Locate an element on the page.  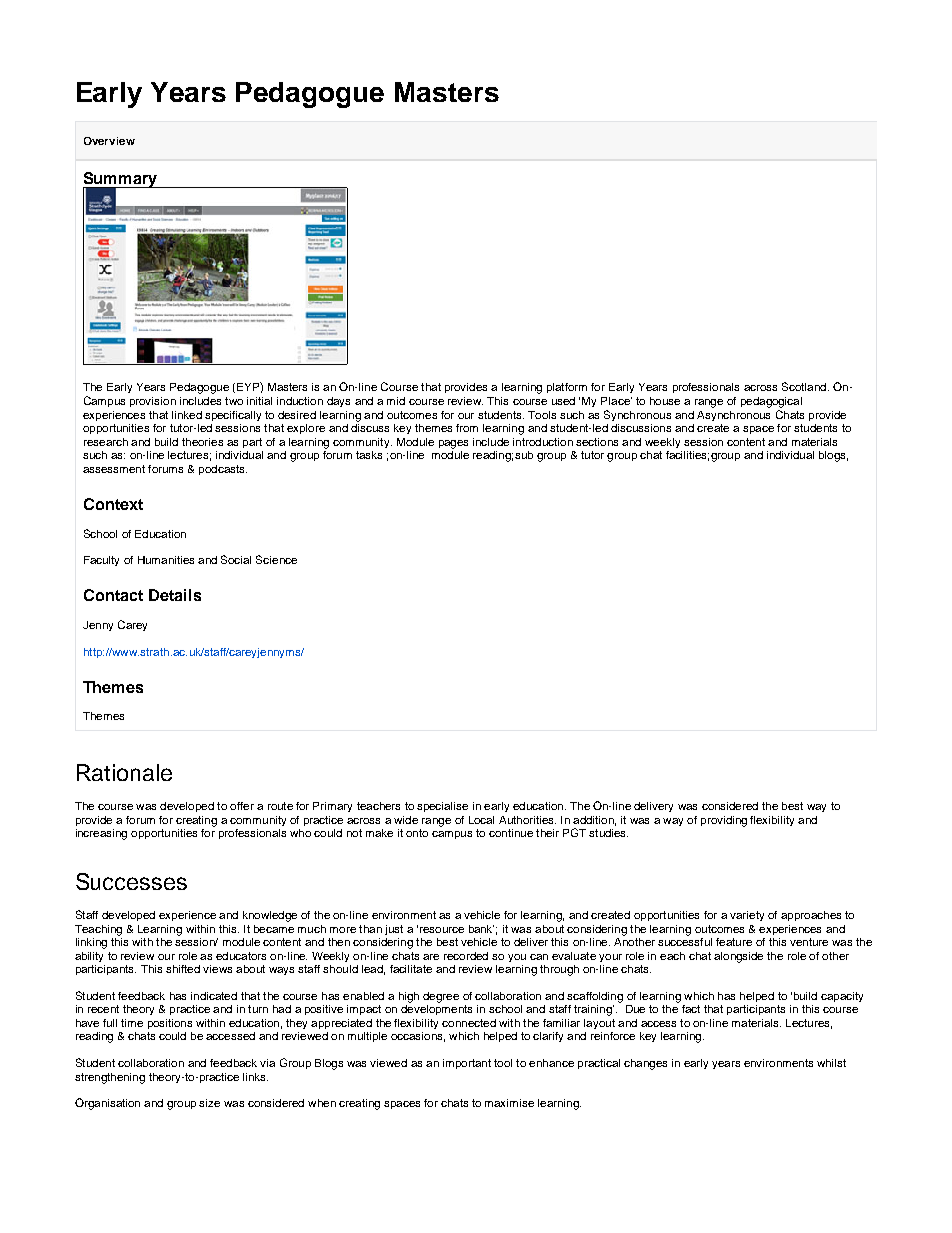
Summary is located at coordinates (121, 181).
